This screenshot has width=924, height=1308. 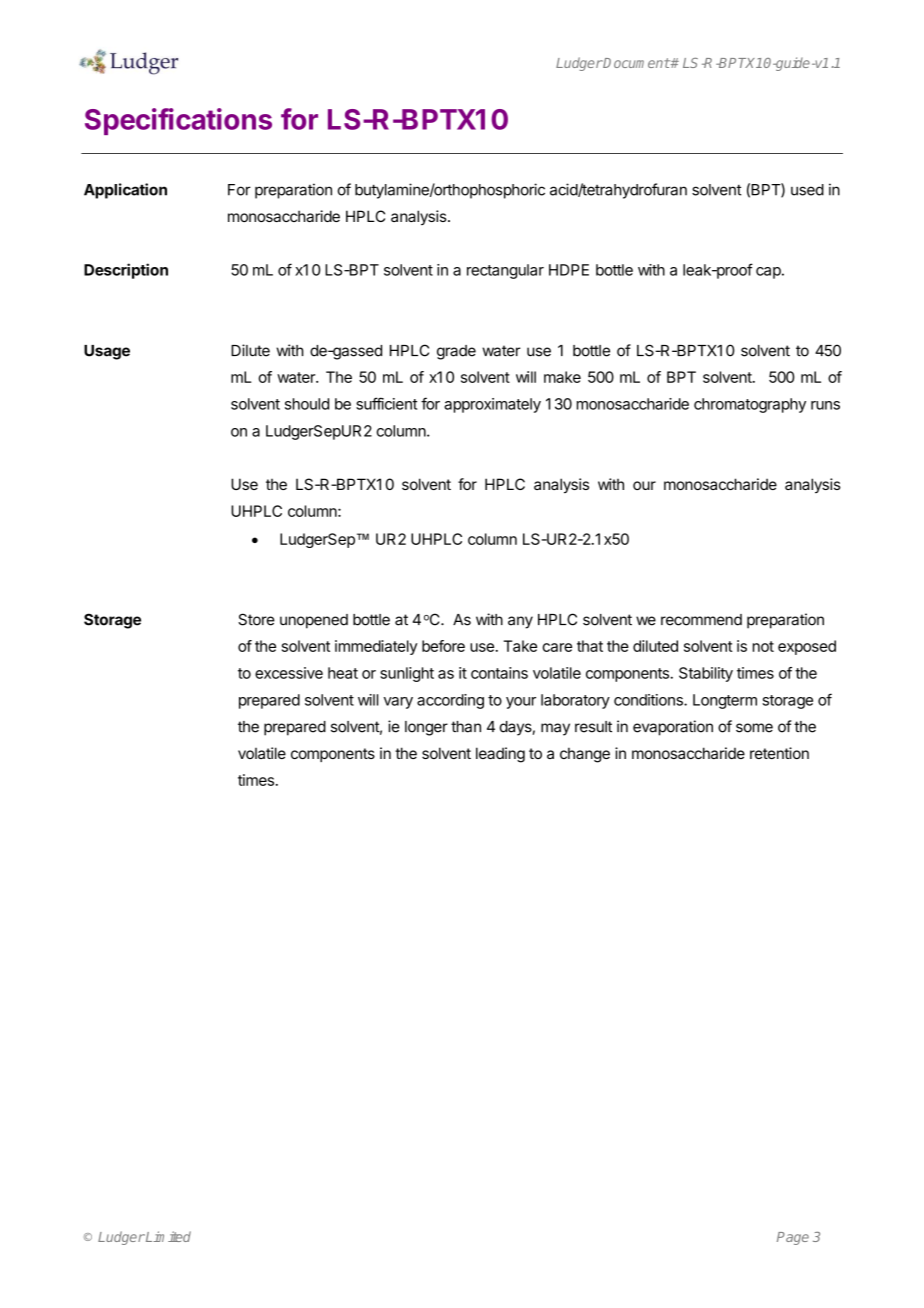 I want to click on Specifications, so click(x=178, y=121).
